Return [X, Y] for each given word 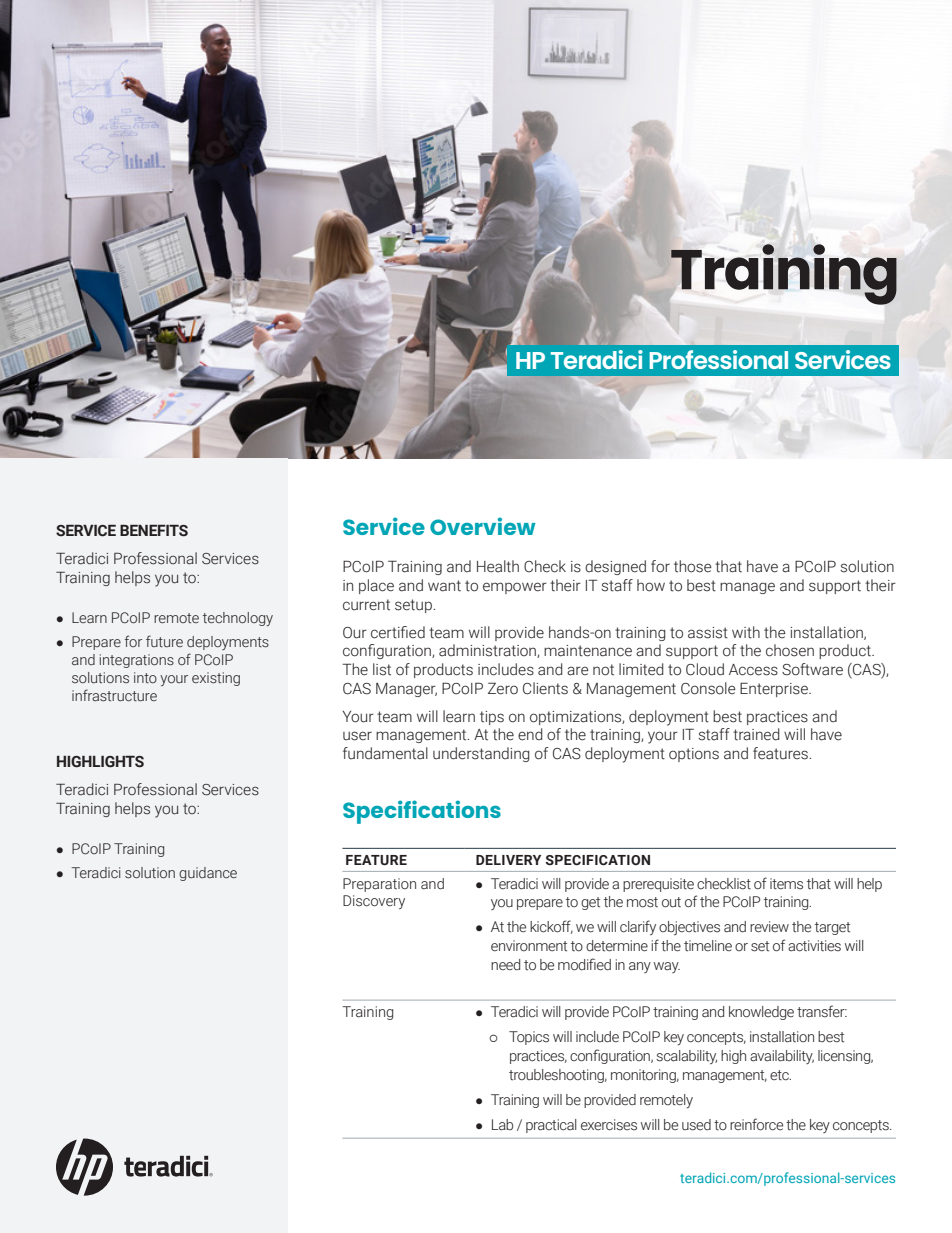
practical [551, 1126]
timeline [708, 946]
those [693, 566]
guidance [208, 874]
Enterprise [775, 689]
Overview [483, 526]
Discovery [374, 902]
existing [216, 679]
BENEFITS [154, 531]
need [505, 964]
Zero [503, 688]
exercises [609, 1125]
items [786, 884]
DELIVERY [508, 860]
